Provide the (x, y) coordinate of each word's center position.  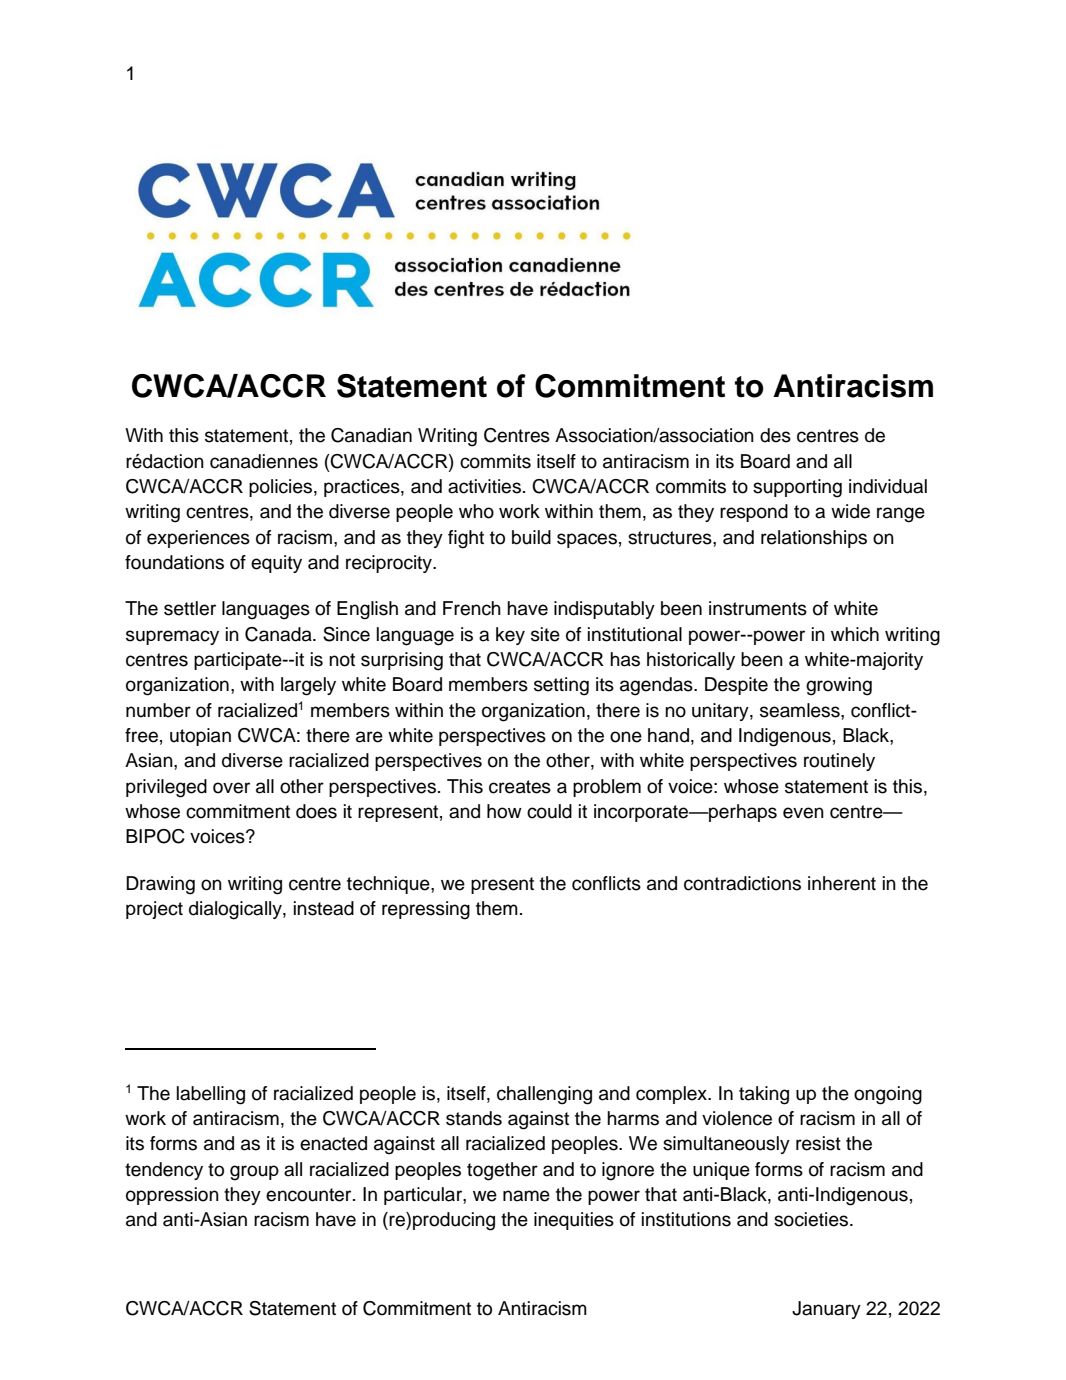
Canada (279, 634)
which (855, 634)
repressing (426, 910)
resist (818, 1143)
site (545, 634)
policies (280, 488)
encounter (310, 1195)
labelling (211, 1095)
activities (484, 486)
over (231, 788)
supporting (797, 488)
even (803, 813)
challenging (544, 1095)
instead (324, 908)
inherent (842, 883)
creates (520, 787)
